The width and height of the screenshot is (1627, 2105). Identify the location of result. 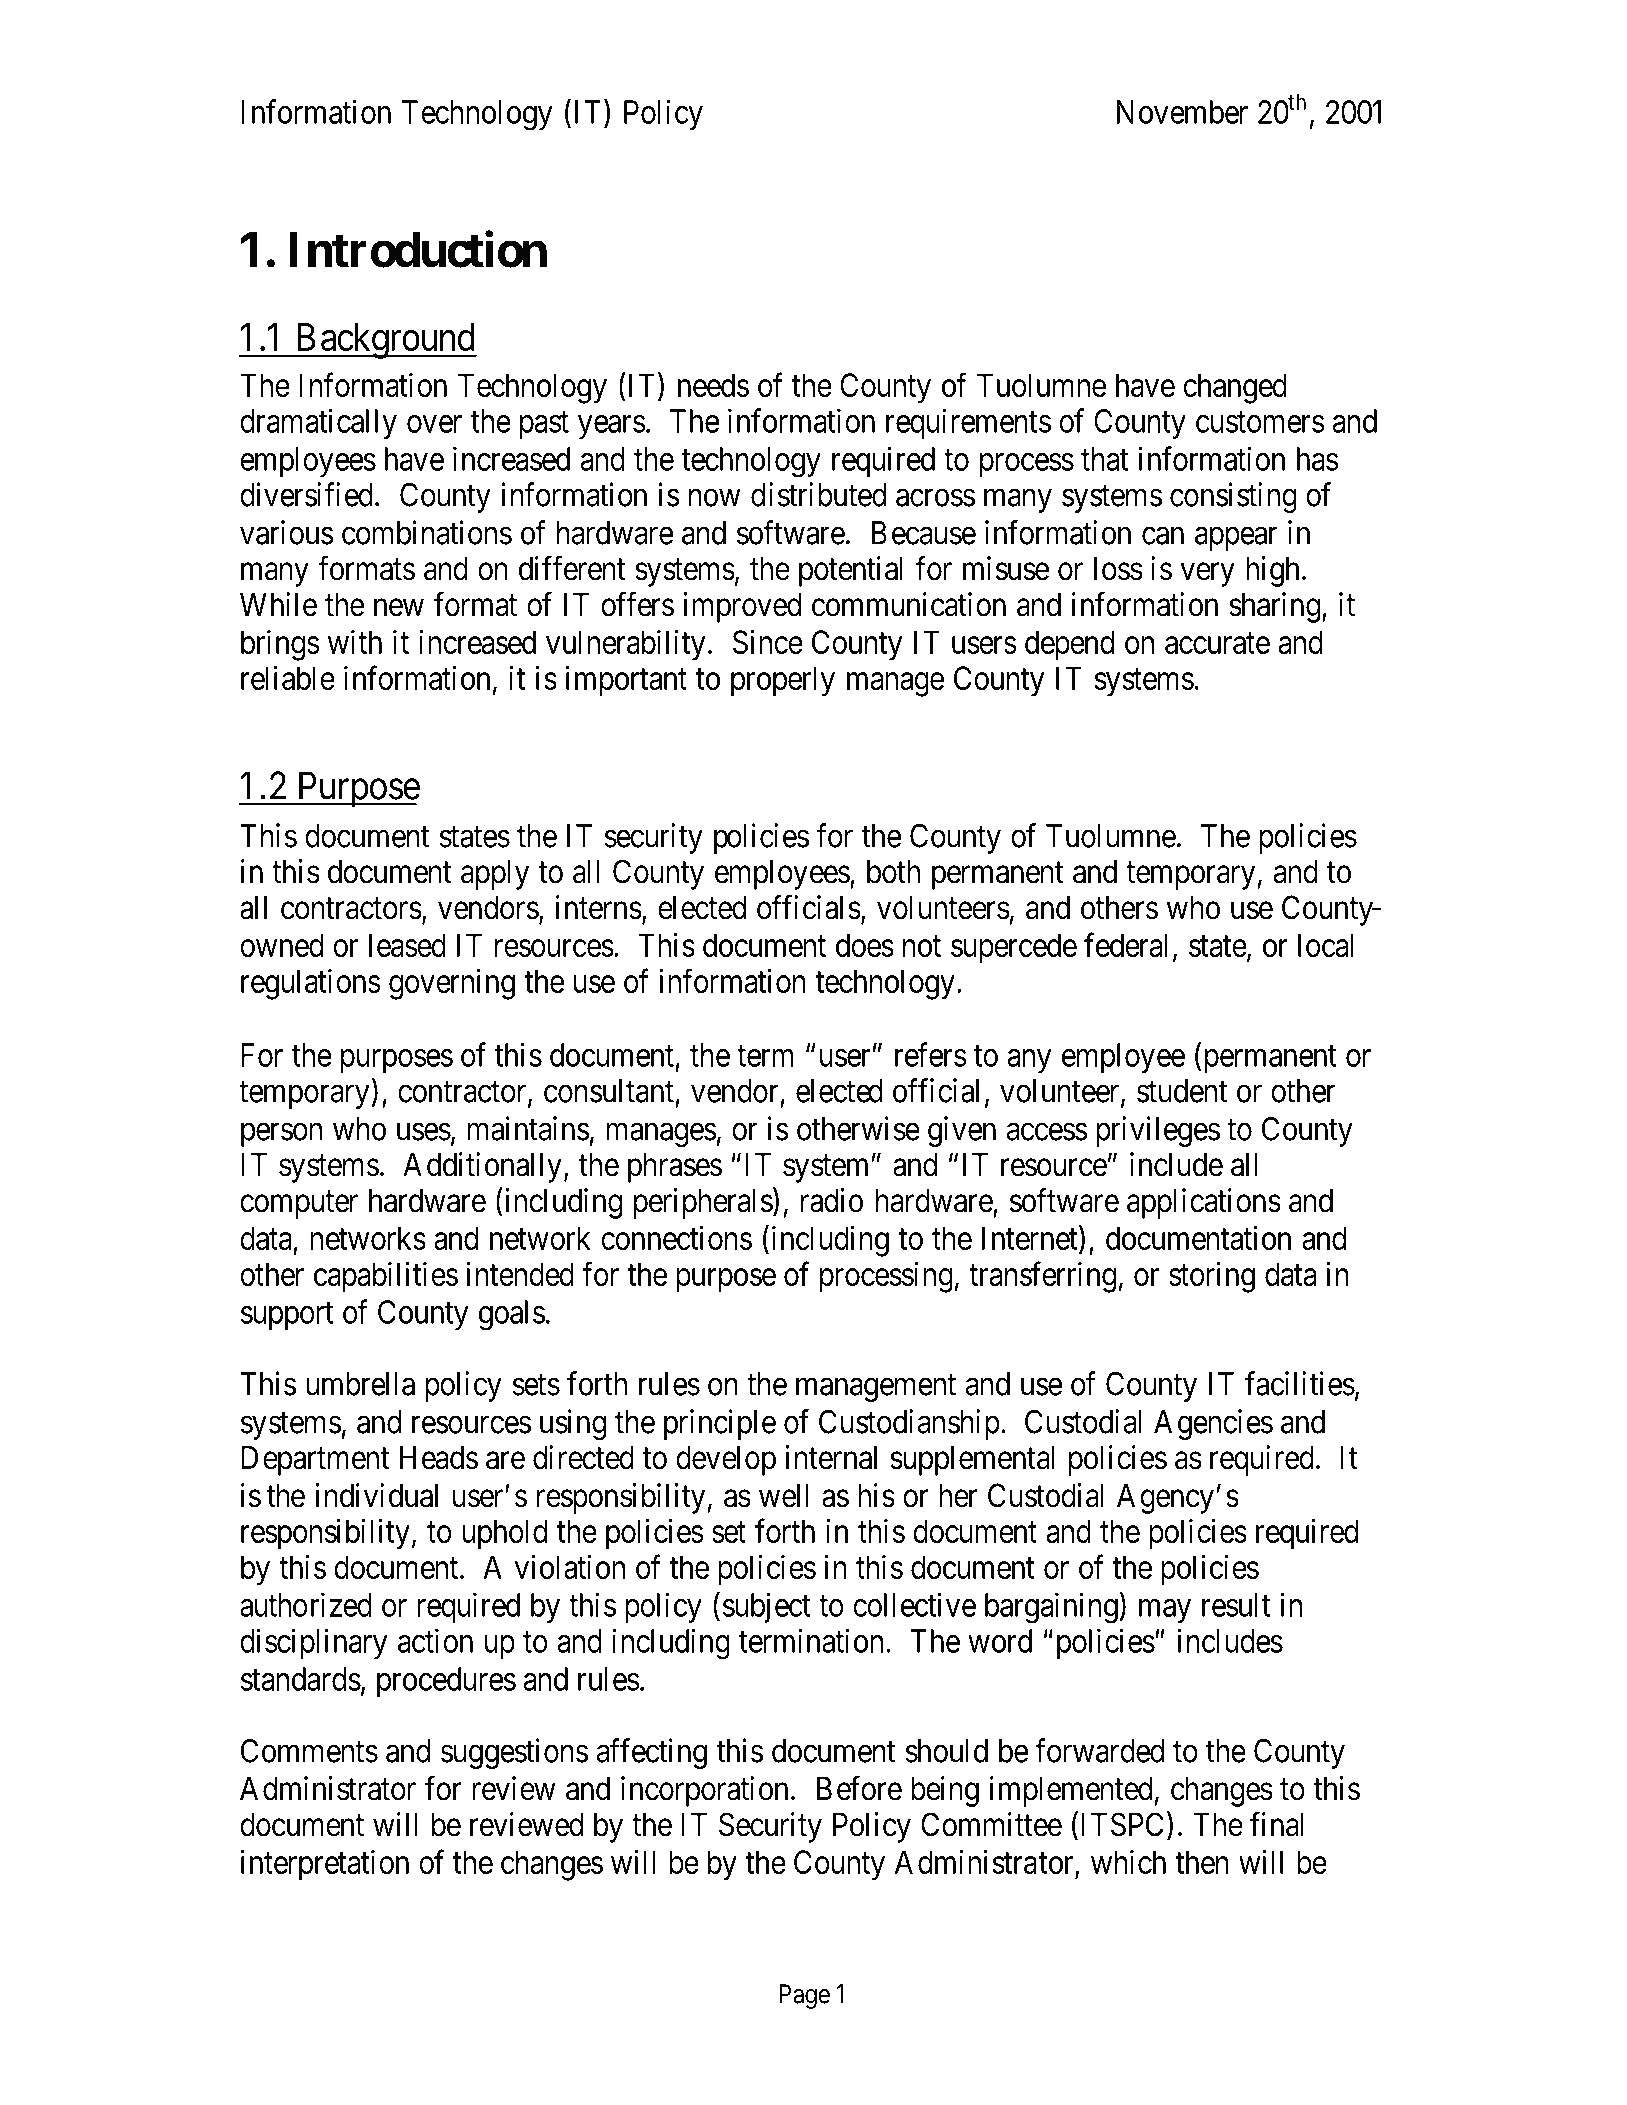
(1236, 1605).
